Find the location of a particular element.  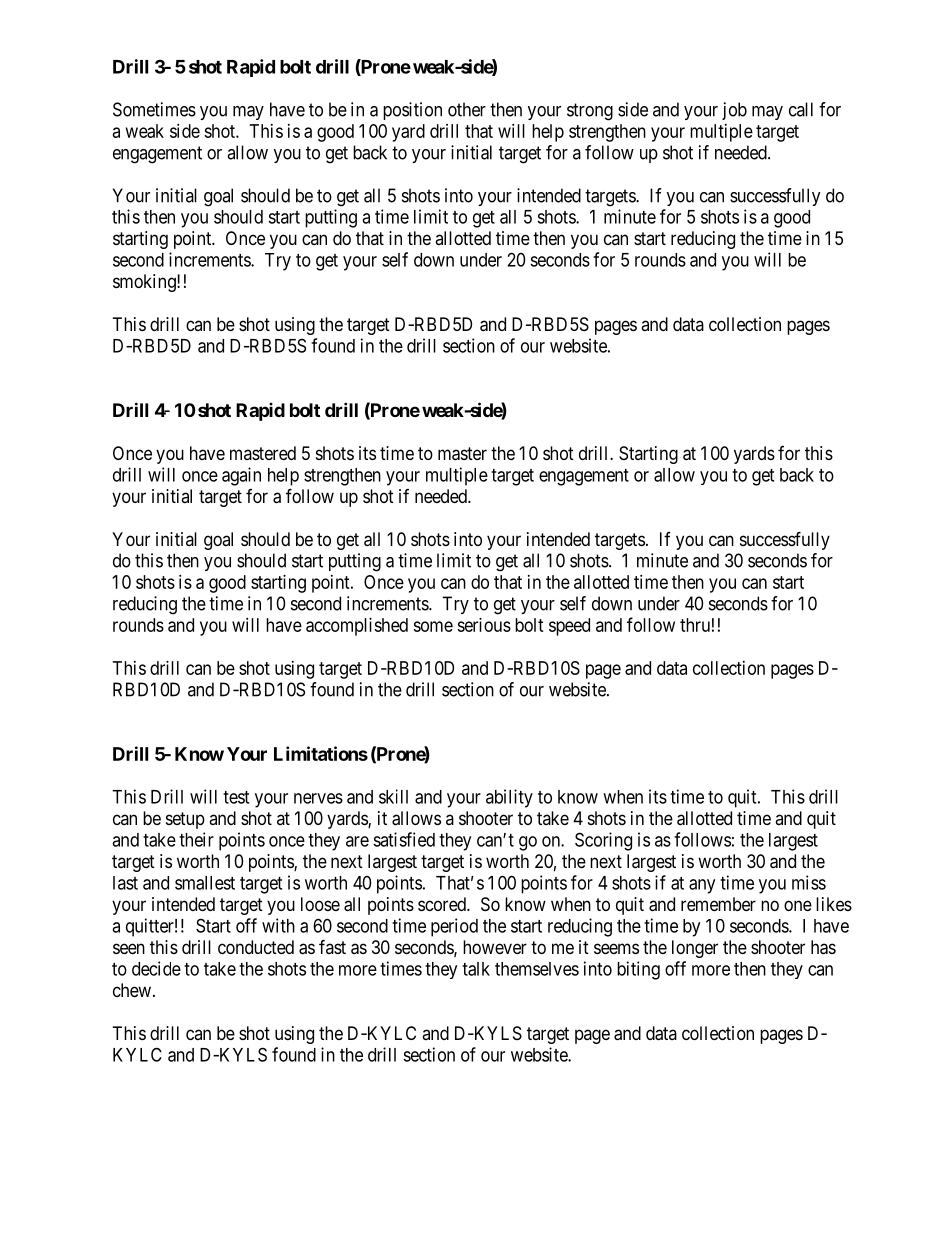

Scoring is located at coordinates (603, 841).
